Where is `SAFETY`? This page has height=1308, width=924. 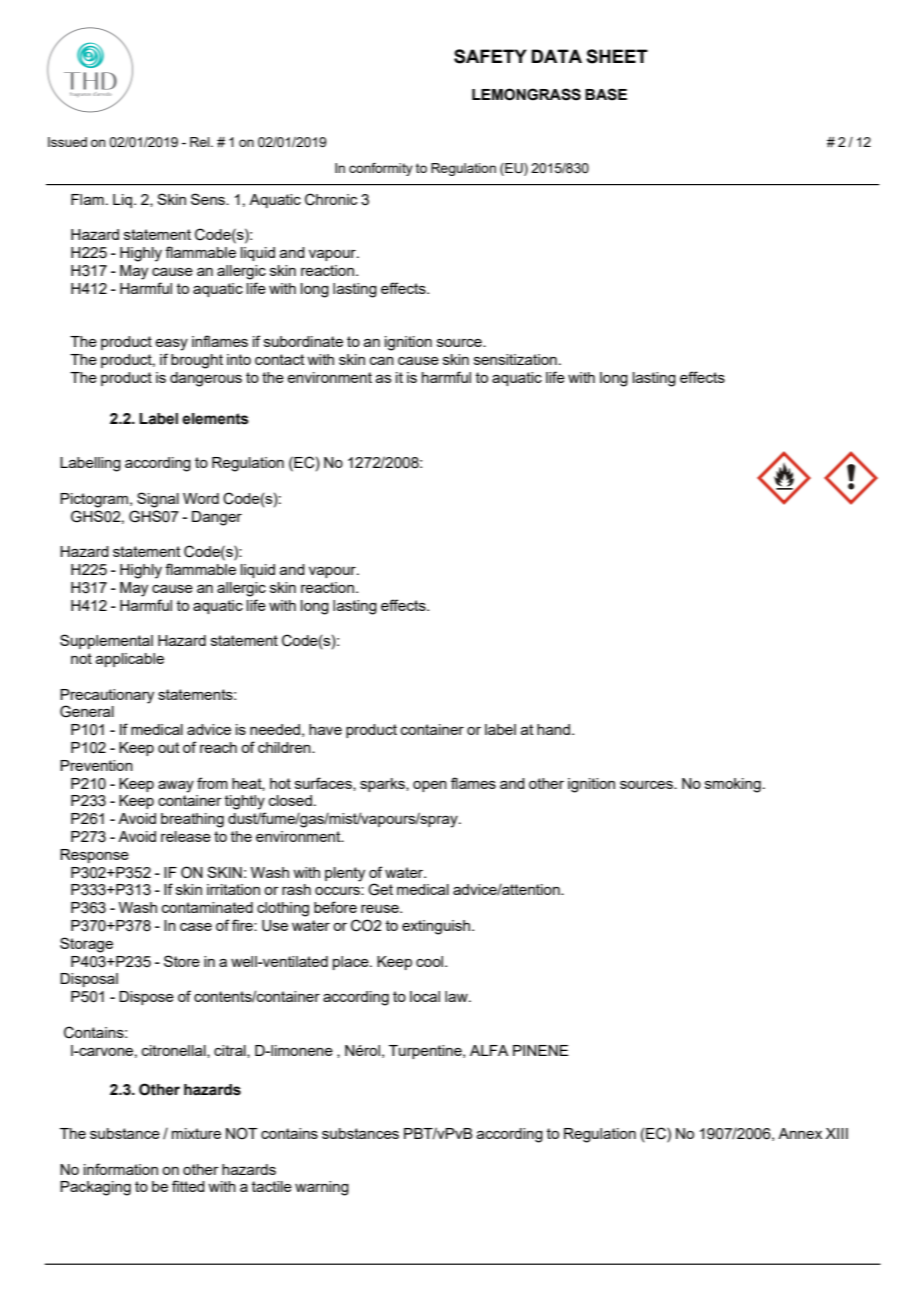 SAFETY is located at coordinates (490, 56).
